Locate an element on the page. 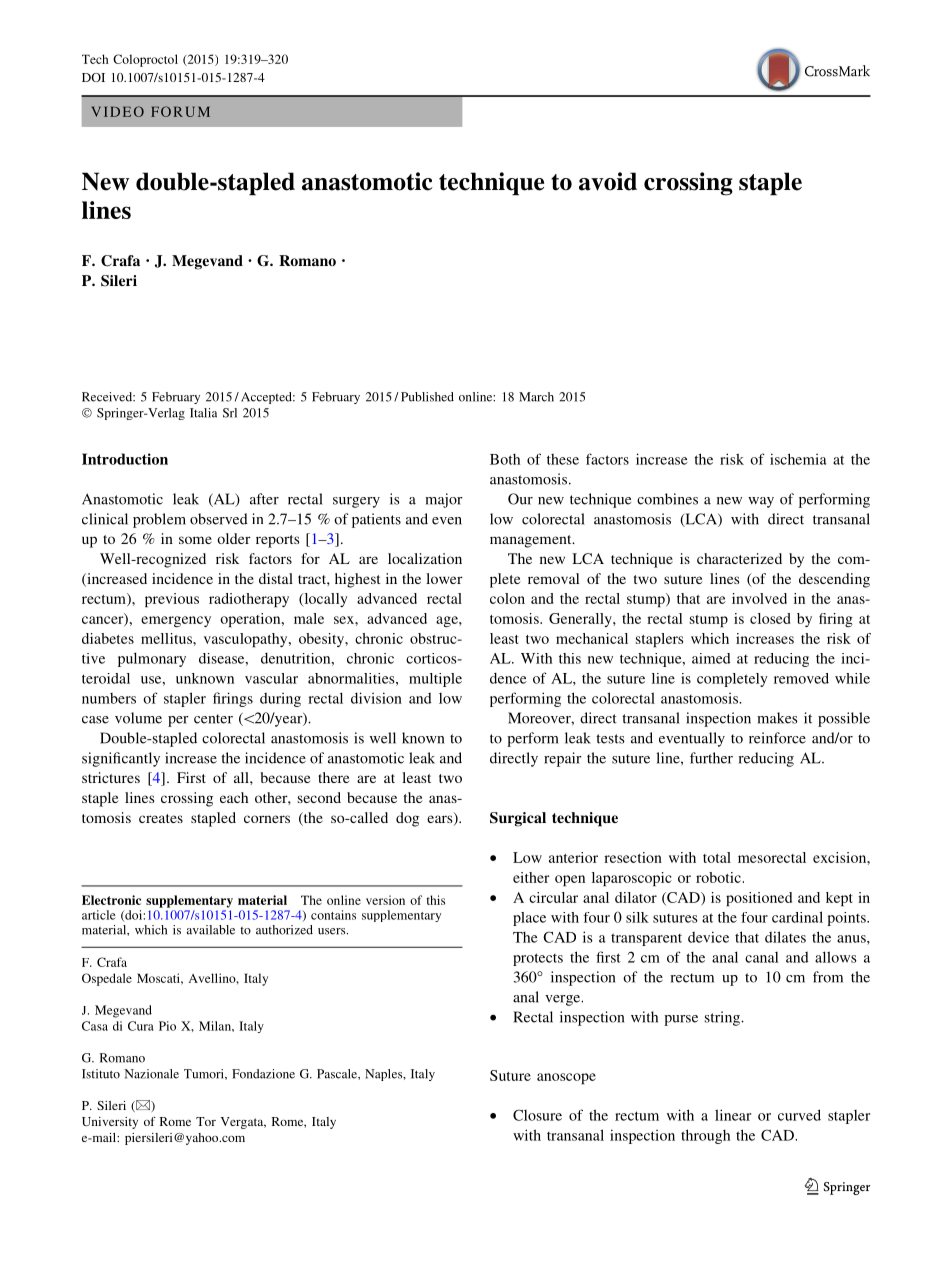  Both is located at coordinates (505, 459).
